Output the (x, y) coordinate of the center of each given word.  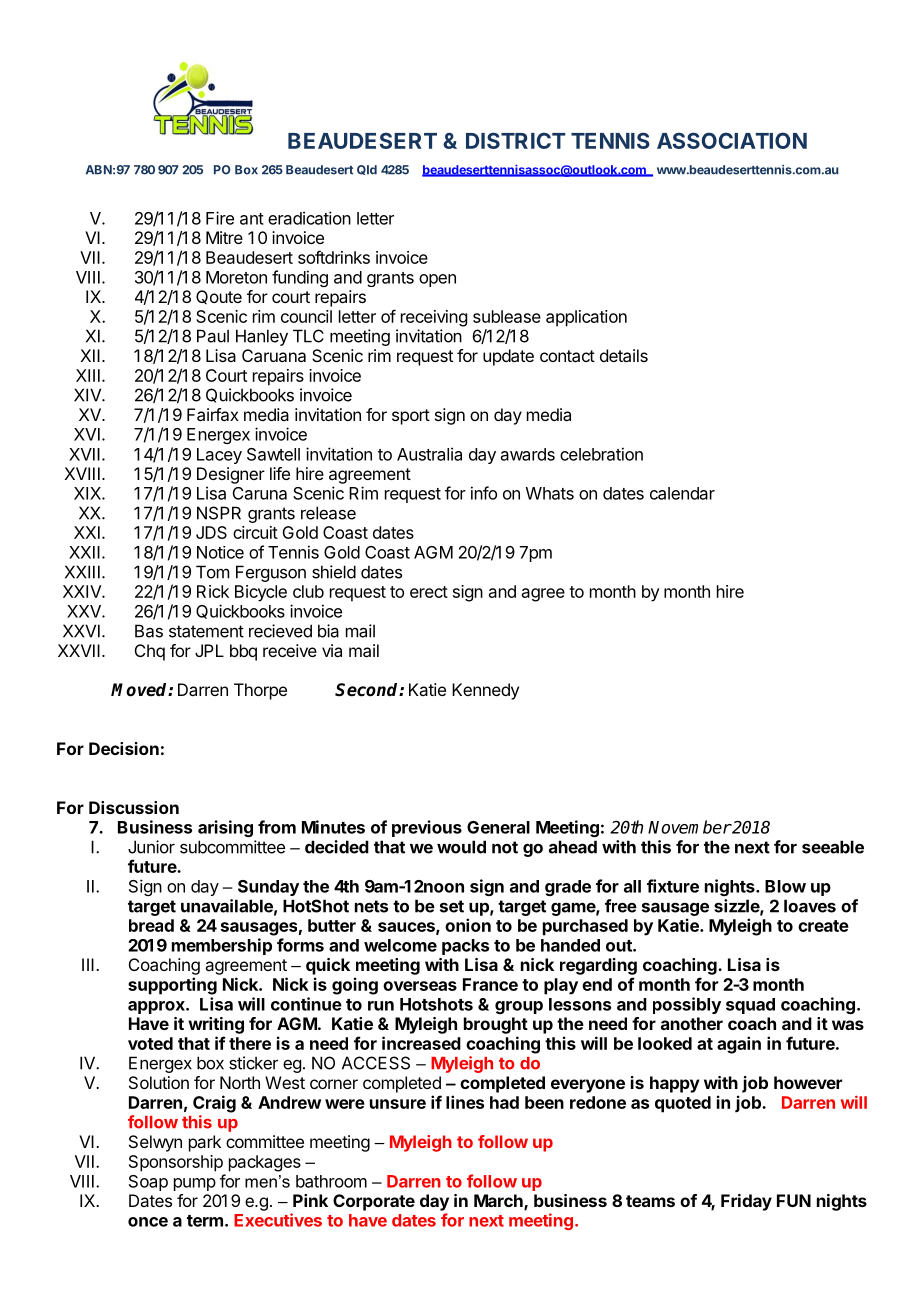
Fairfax (213, 414)
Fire (220, 218)
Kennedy (485, 691)
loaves (810, 906)
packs (465, 947)
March (499, 1202)
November (689, 827)
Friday (746, 1202)
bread (151, 925)
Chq (150, 652)
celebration (601, 454)
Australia (429, 454)
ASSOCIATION (732, 140)
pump (195, 1184)
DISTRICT (516, 140)
